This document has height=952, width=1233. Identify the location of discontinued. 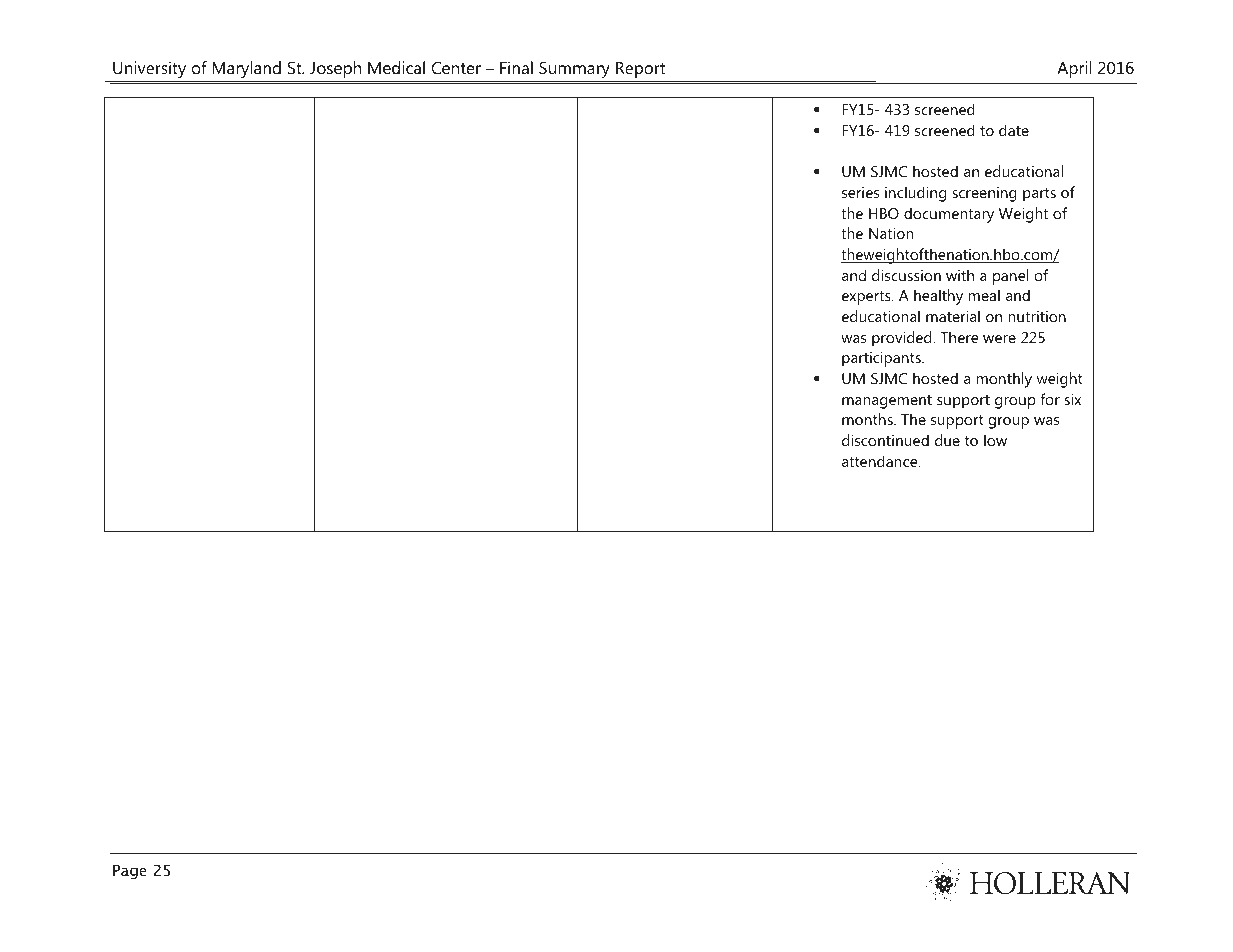
(885, 440).
